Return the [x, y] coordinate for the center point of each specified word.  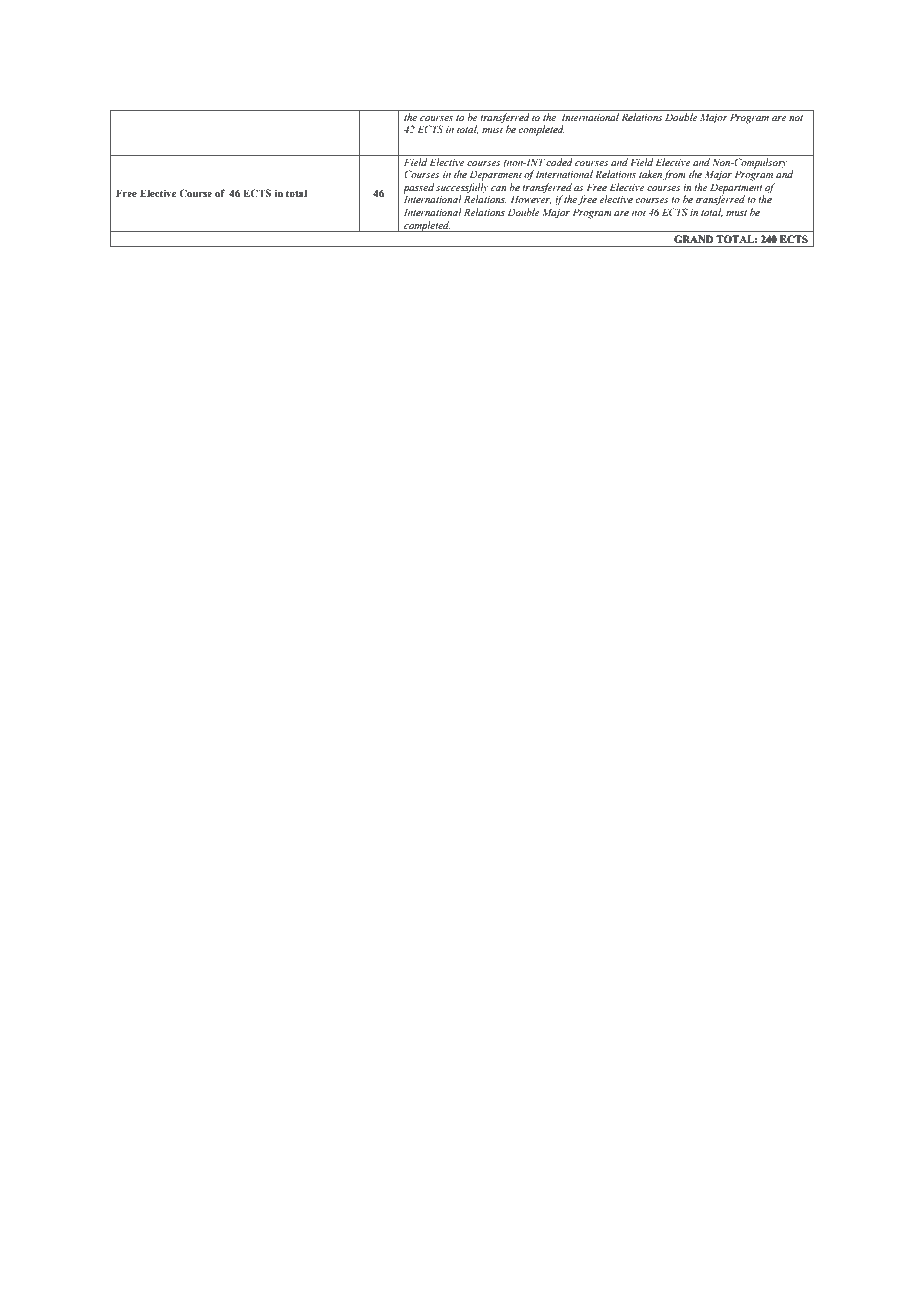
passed [418, 189]
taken [650, 174]
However [531, 199]
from [674, 175]
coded [559, 162]
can [498, 188]
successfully [462, 189]
